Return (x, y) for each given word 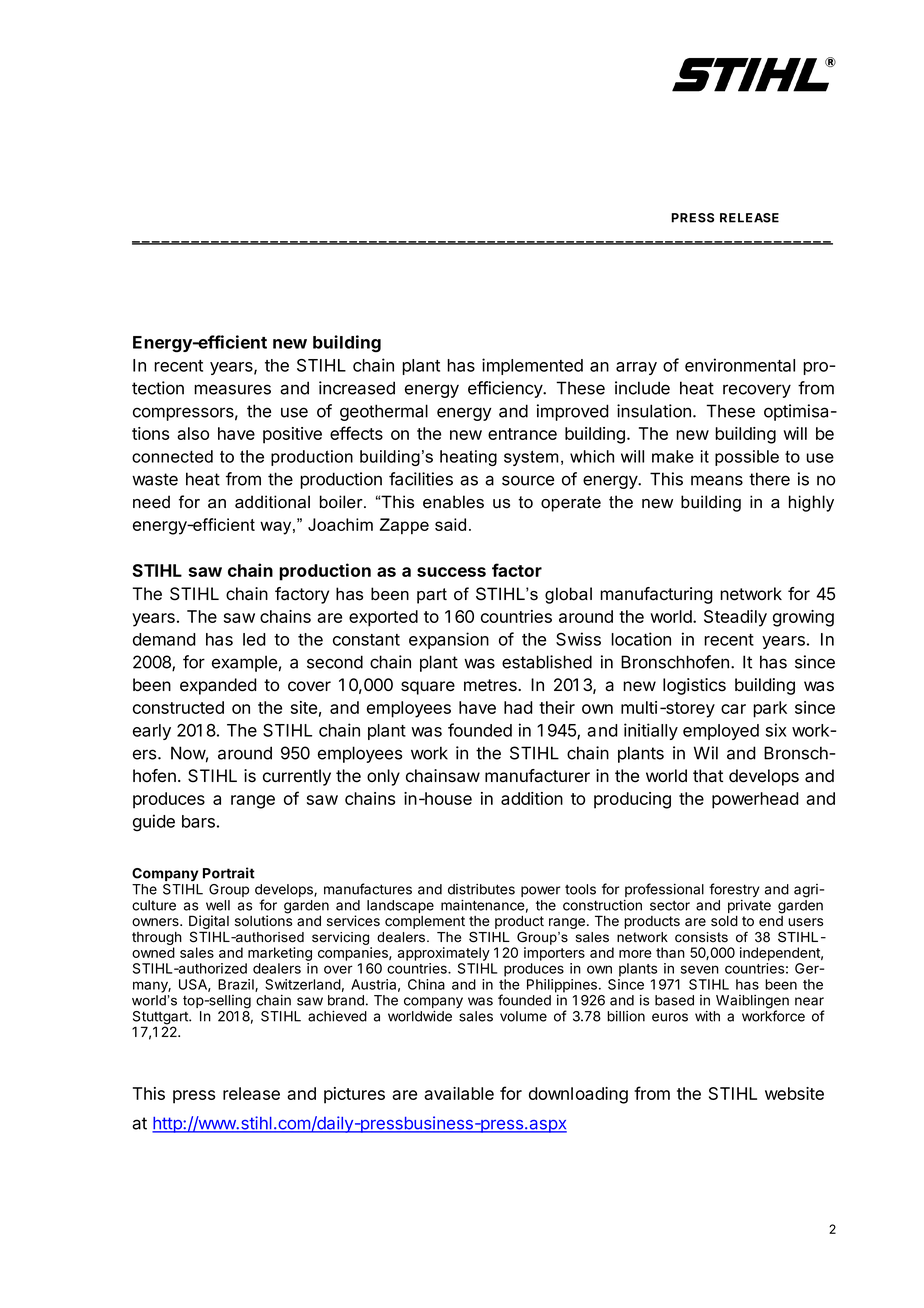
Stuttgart (161, 1019)
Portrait (229, 873)
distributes (481, 889)
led (254, 639)
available (459, 1093)
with (707, 1016)
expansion (449, 640)
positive (292, 435)
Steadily (735, 618)
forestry (734, 890)
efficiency (506, 389)
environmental (740, 365)
